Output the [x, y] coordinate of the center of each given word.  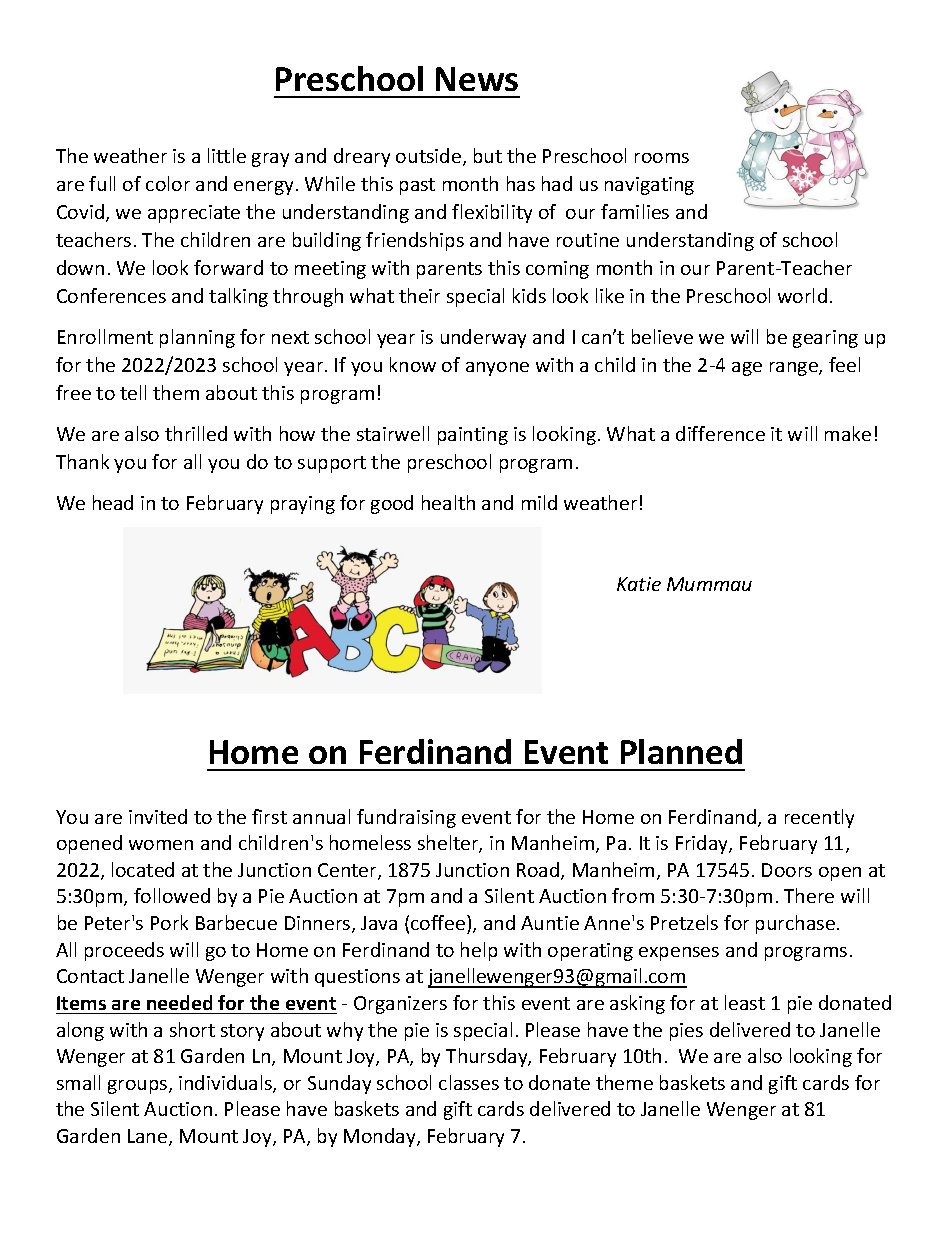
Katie [639, 584]
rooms [662, 158]
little [227, 155]
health [448, 502]
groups [139, 1087]
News [477, 79]
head [113, 502]
